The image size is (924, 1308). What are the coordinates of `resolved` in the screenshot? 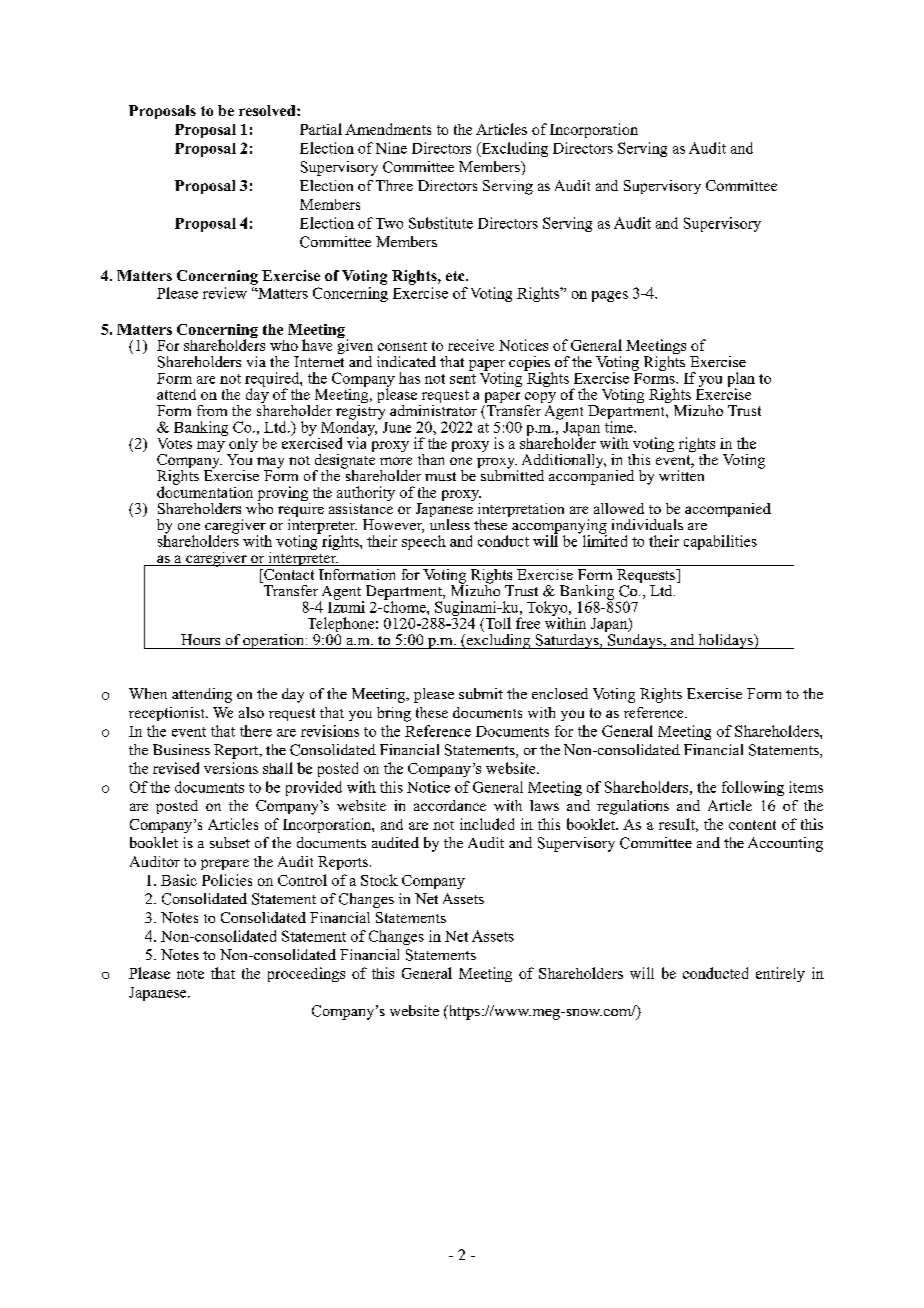 It's located at (268, 110).
